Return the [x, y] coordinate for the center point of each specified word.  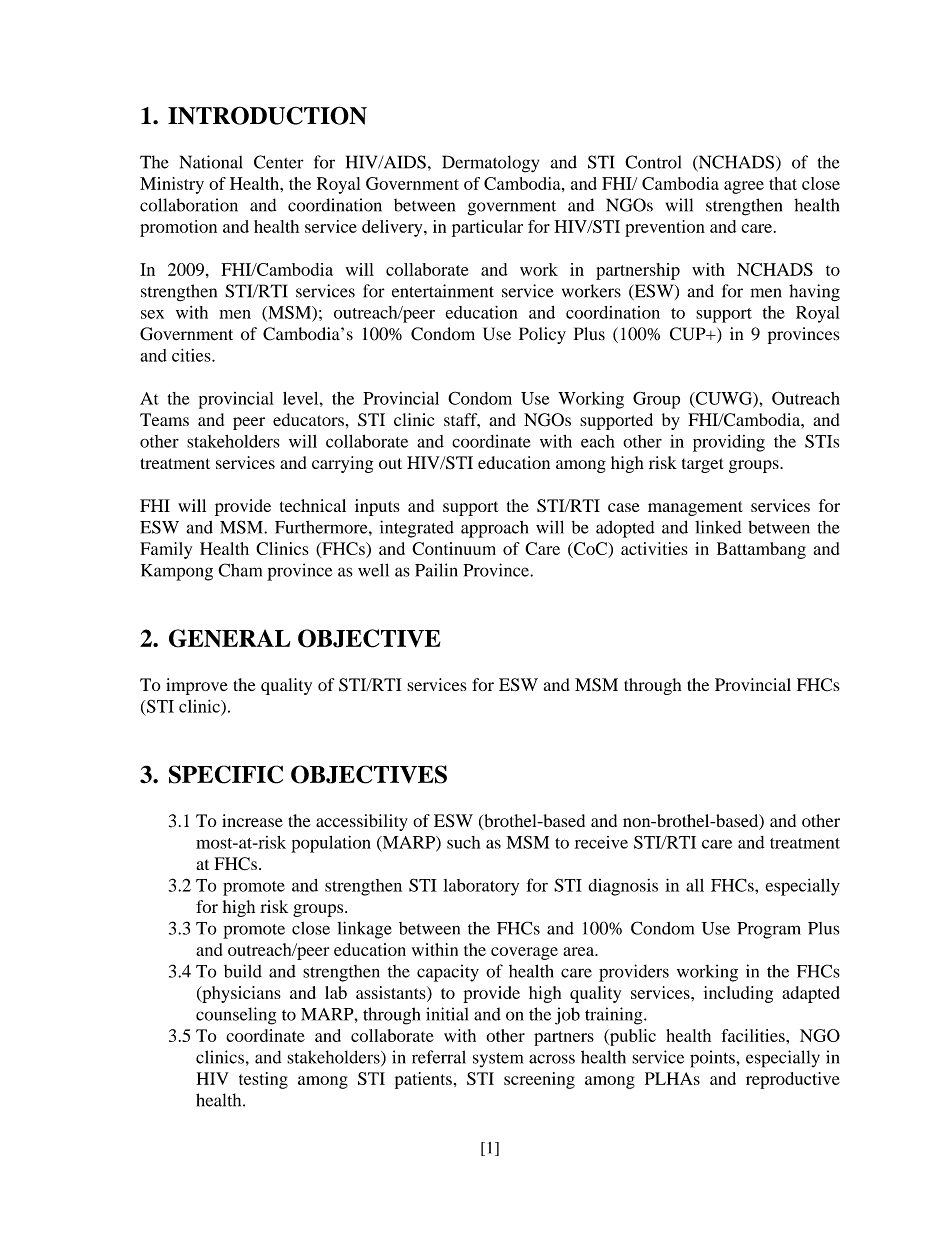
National [211, 162]
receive [601, 842]
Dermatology [490, 164]
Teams [164, 419]
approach [494, 529]
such [463, 842]
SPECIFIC [226, 774]
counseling [236, 1016]
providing [729, 443]
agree [744, 187]
